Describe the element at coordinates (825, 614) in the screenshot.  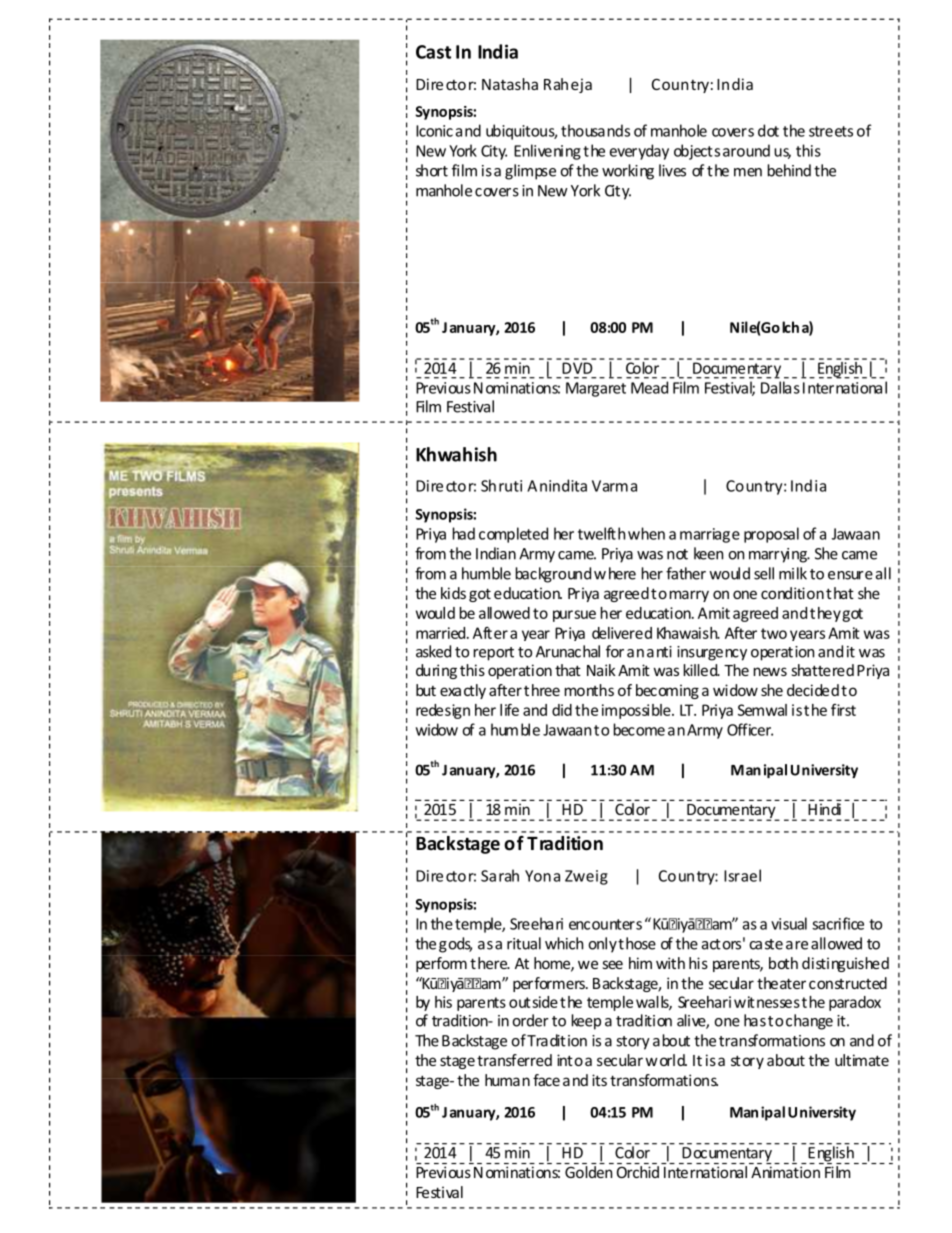
I see `they` at that location.
